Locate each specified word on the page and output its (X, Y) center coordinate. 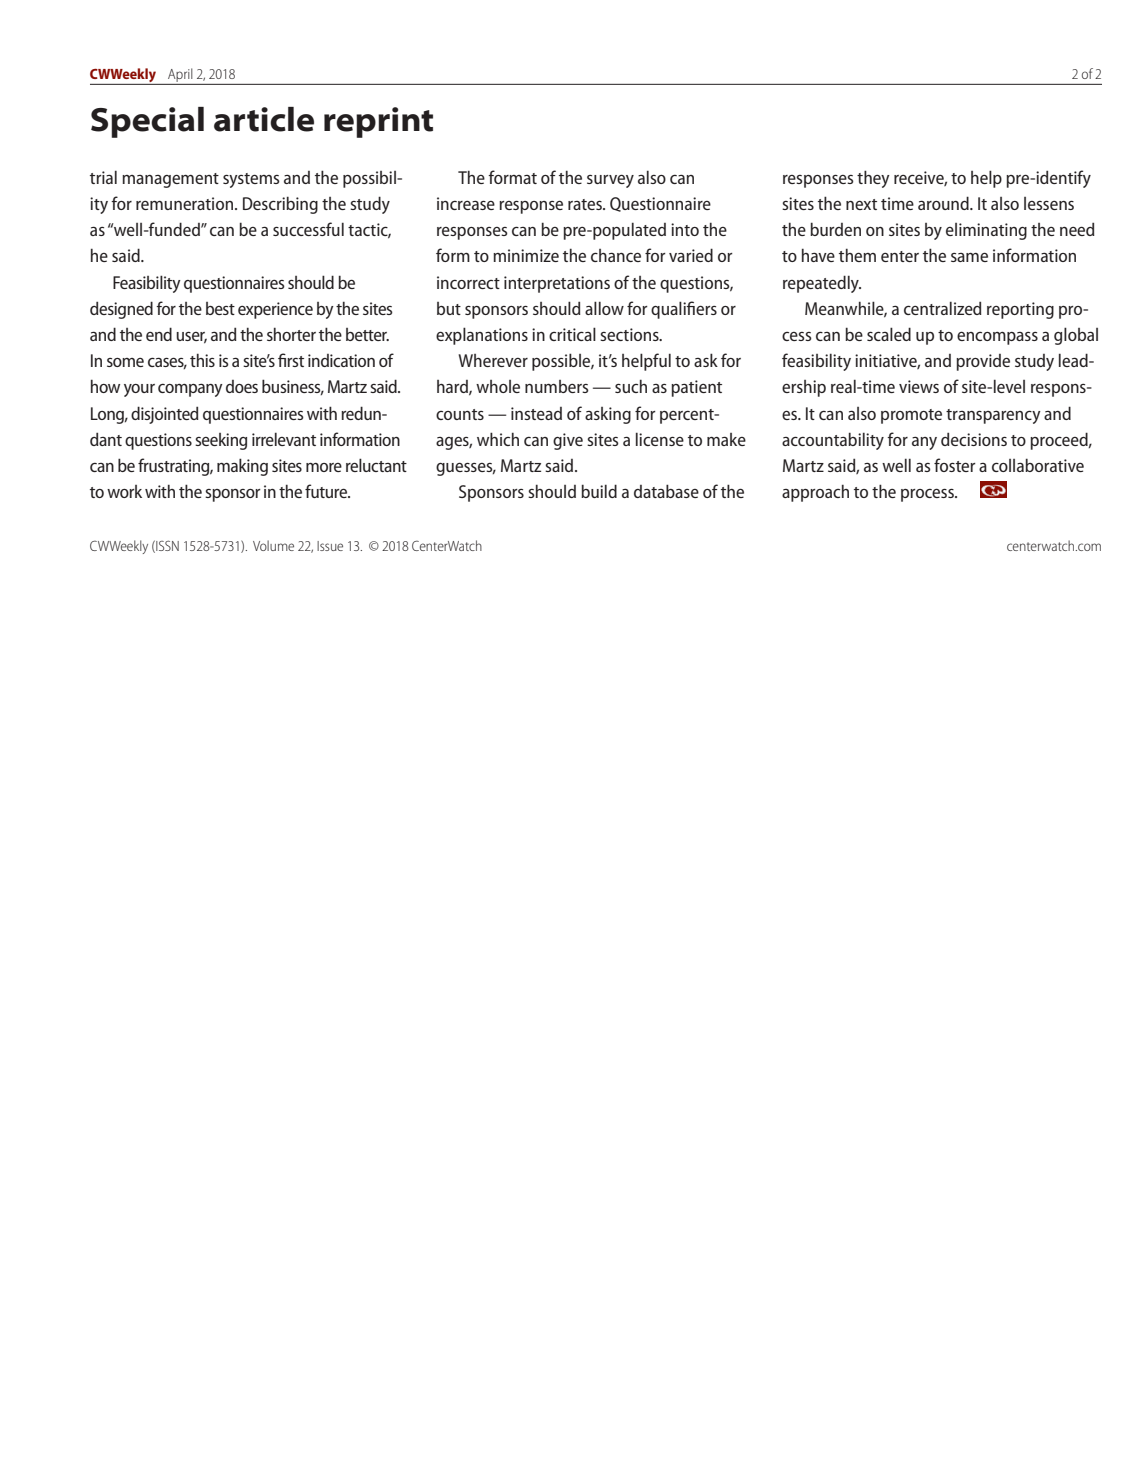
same (969, 257)
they (873, 179)
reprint (378, 122)
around (944, 203)
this (202, 360)
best (220, 308)
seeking (221, 441)
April (180, 75)
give (568, 441)
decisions (974, 439)
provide (983, 362)
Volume (273, 545)
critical (572, 334)
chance (616, 255)
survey (610, 181)
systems (251, 180)
